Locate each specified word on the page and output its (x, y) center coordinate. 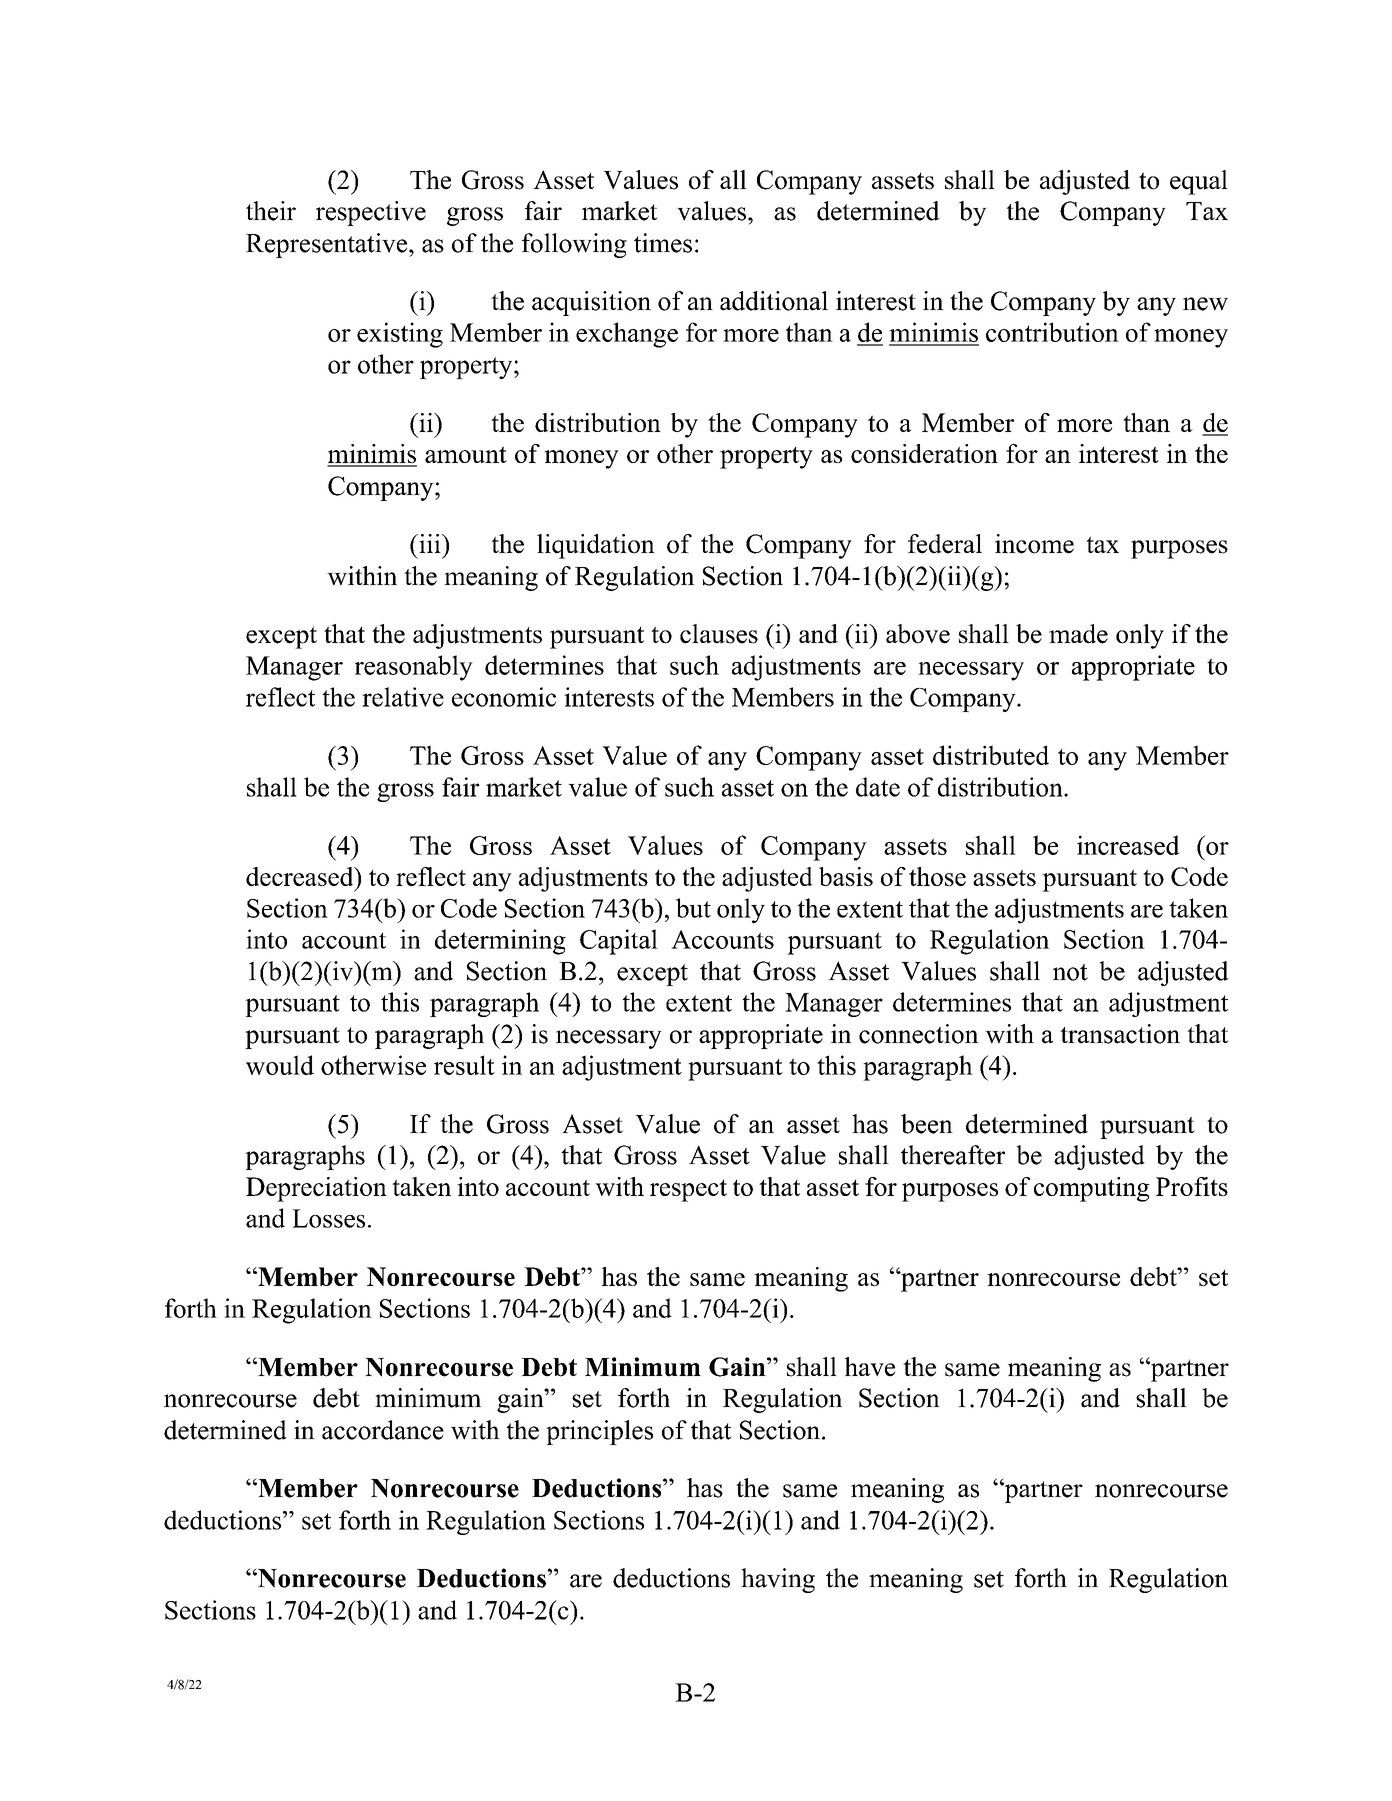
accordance (383, 1430)
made (1078, 634)
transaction (1120, 1034)
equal (1199, 182)
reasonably (414, 668)
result (464, 1065)
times (663, 243)
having (778, 1580)
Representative (328, 245)
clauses (719, 634)
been (927, 1124)
